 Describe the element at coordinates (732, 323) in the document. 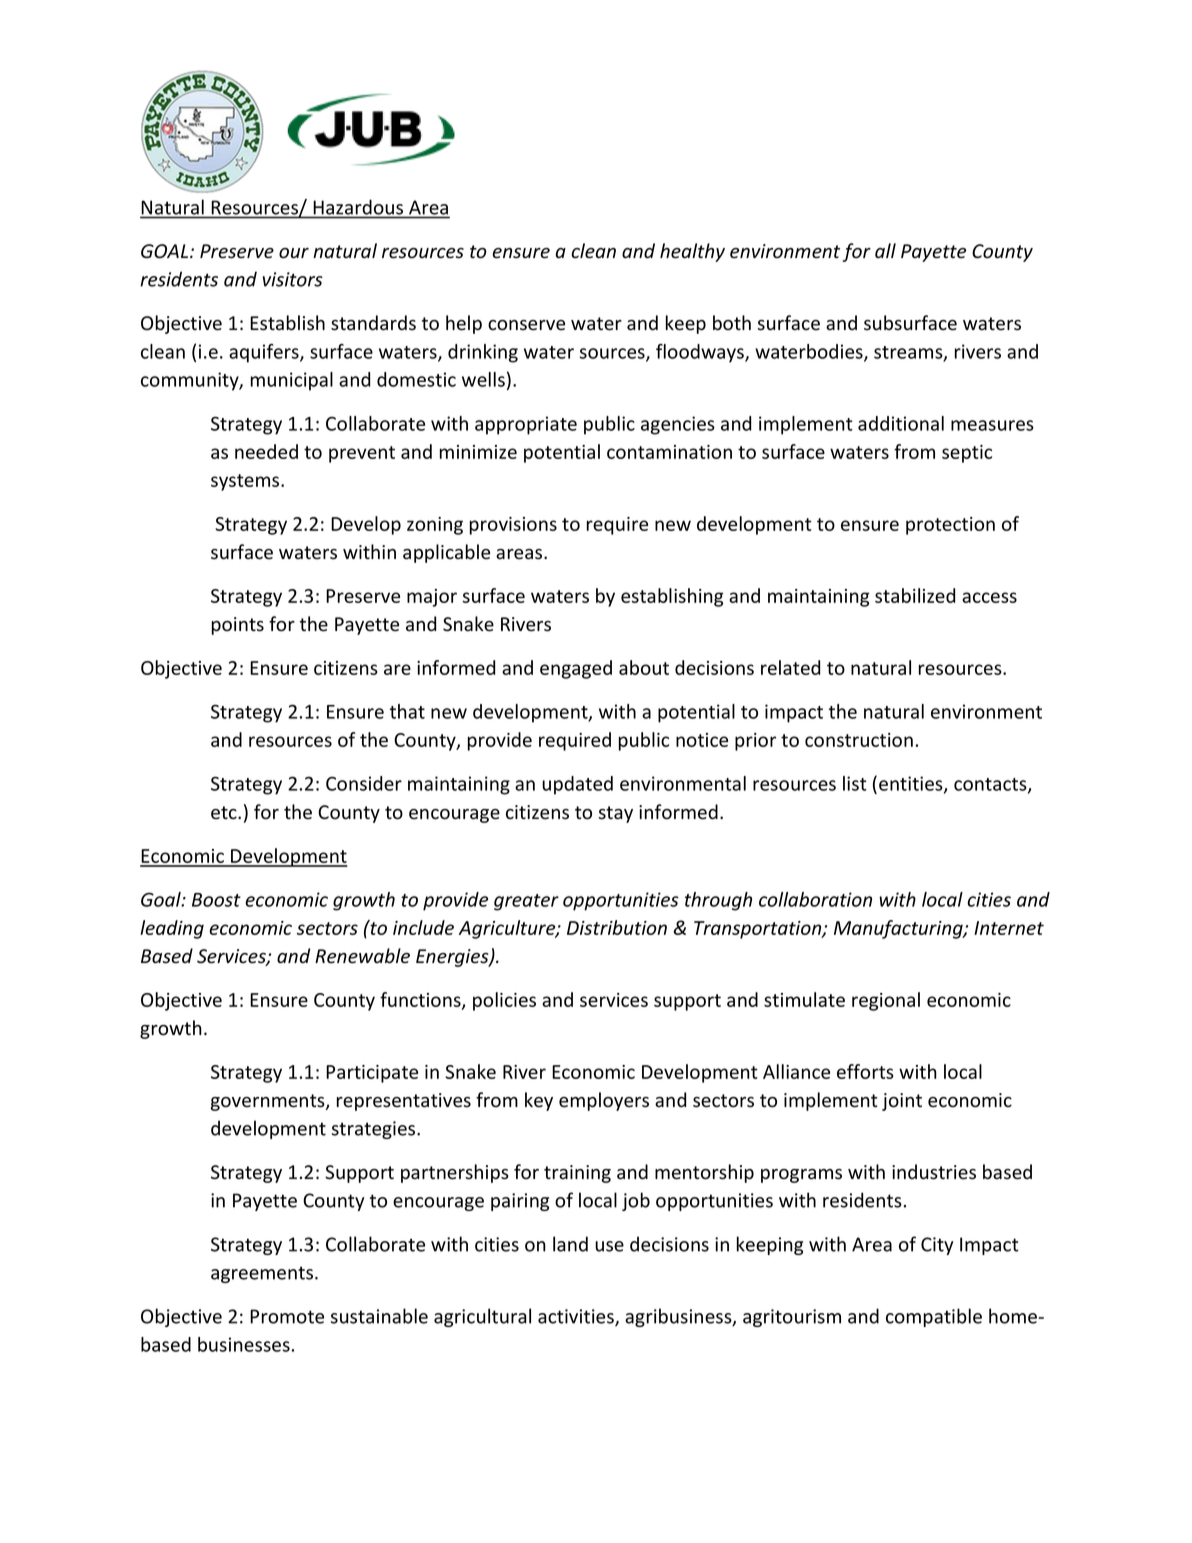

I see `both` at that location.
